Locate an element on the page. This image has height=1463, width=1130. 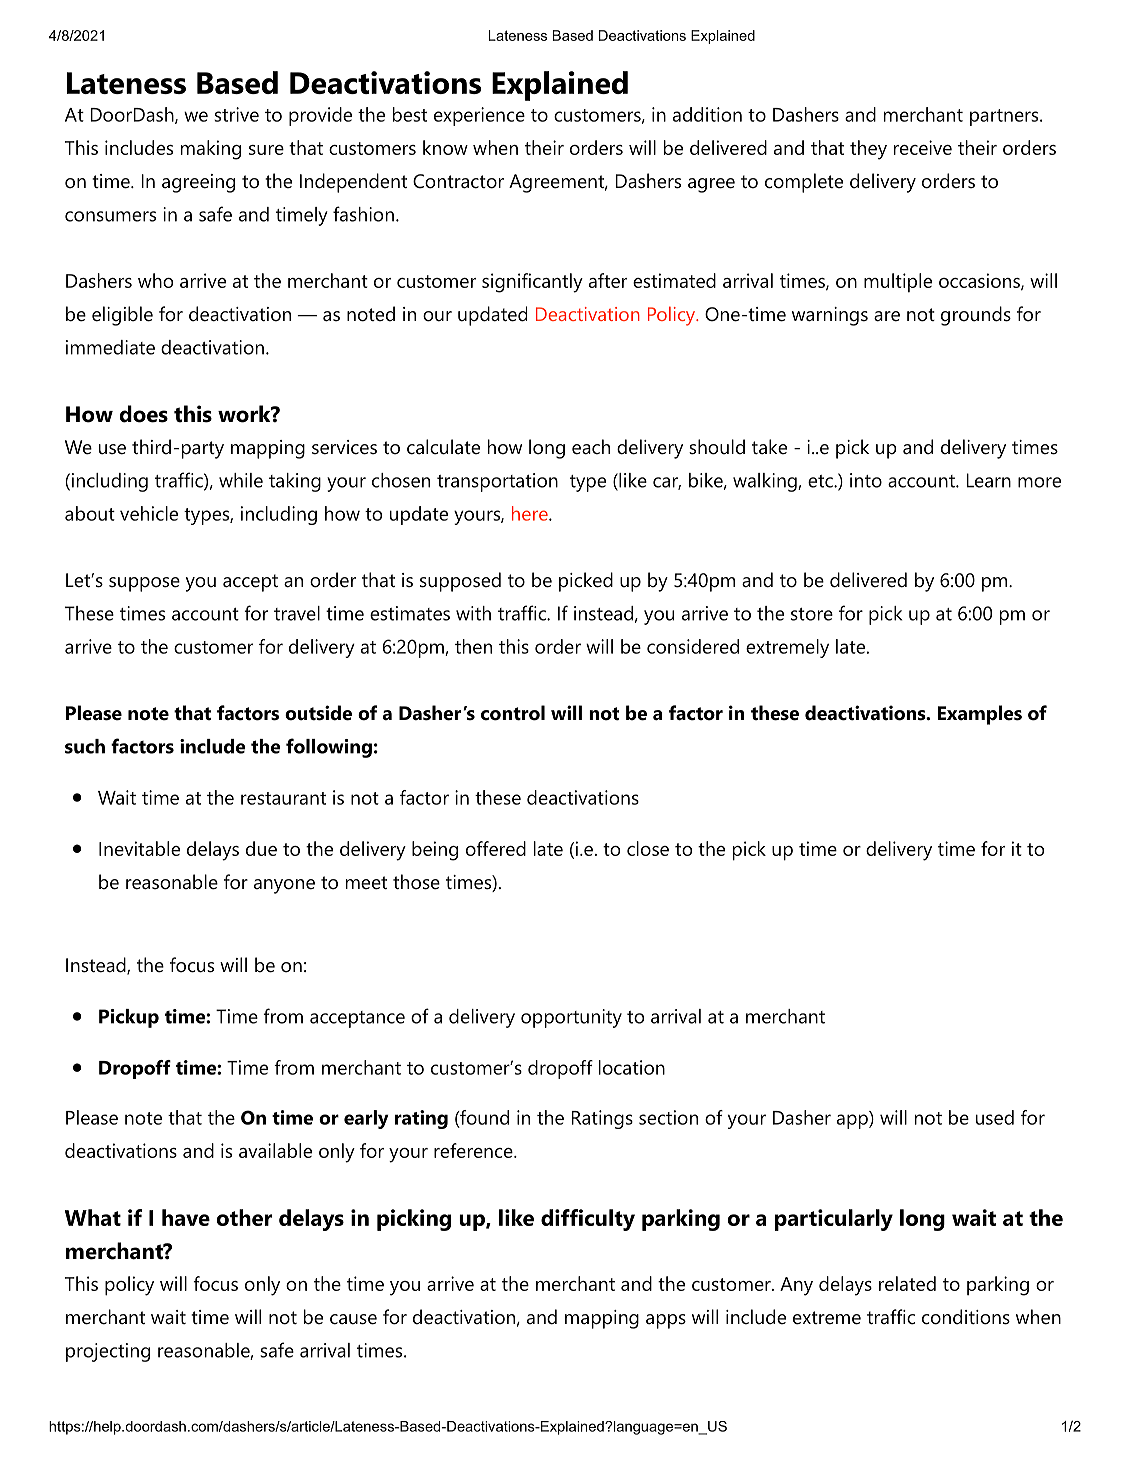
making is located at coordinates (211, 150).
